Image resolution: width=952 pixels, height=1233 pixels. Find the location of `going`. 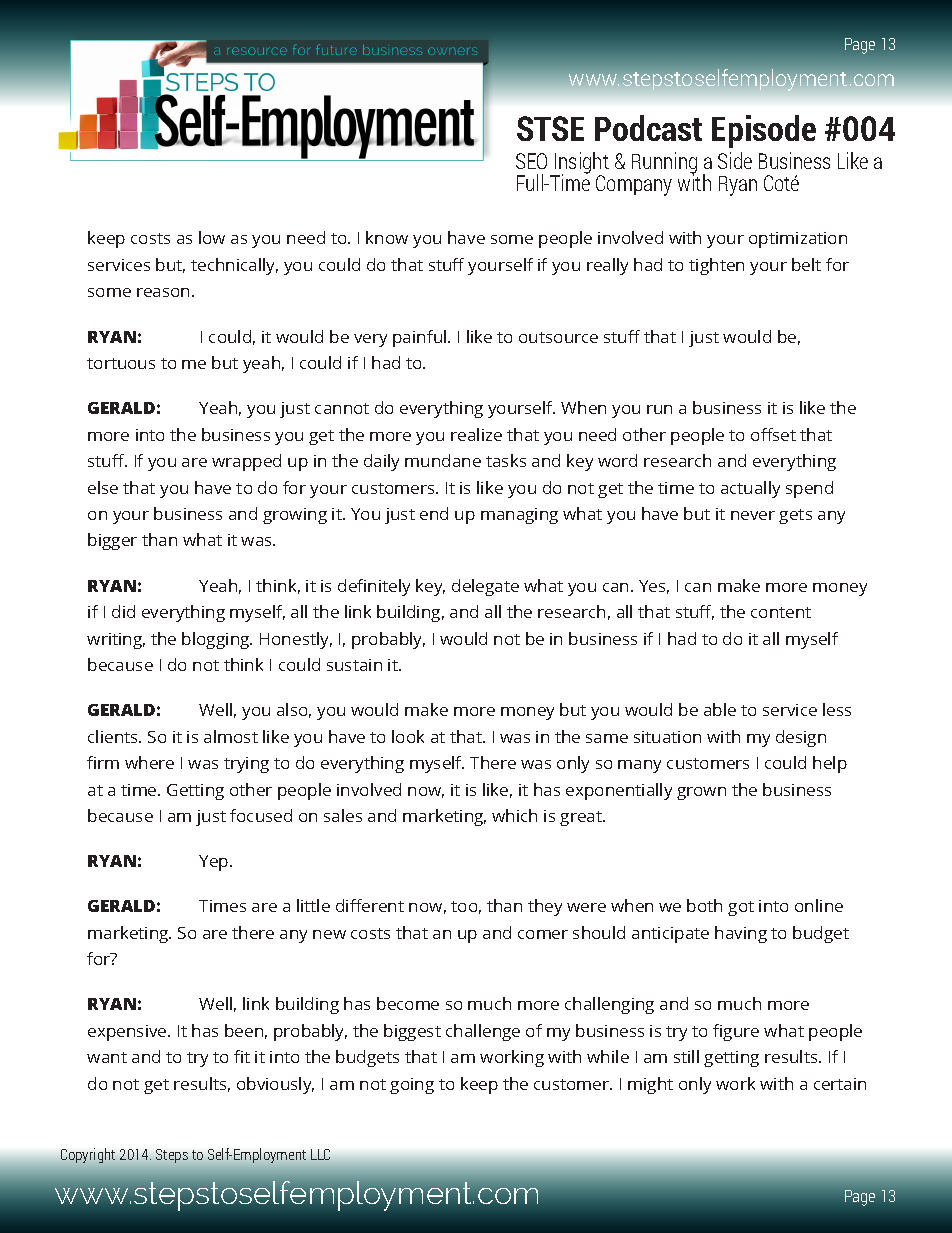

going is located at coordinates (412, 1086).
